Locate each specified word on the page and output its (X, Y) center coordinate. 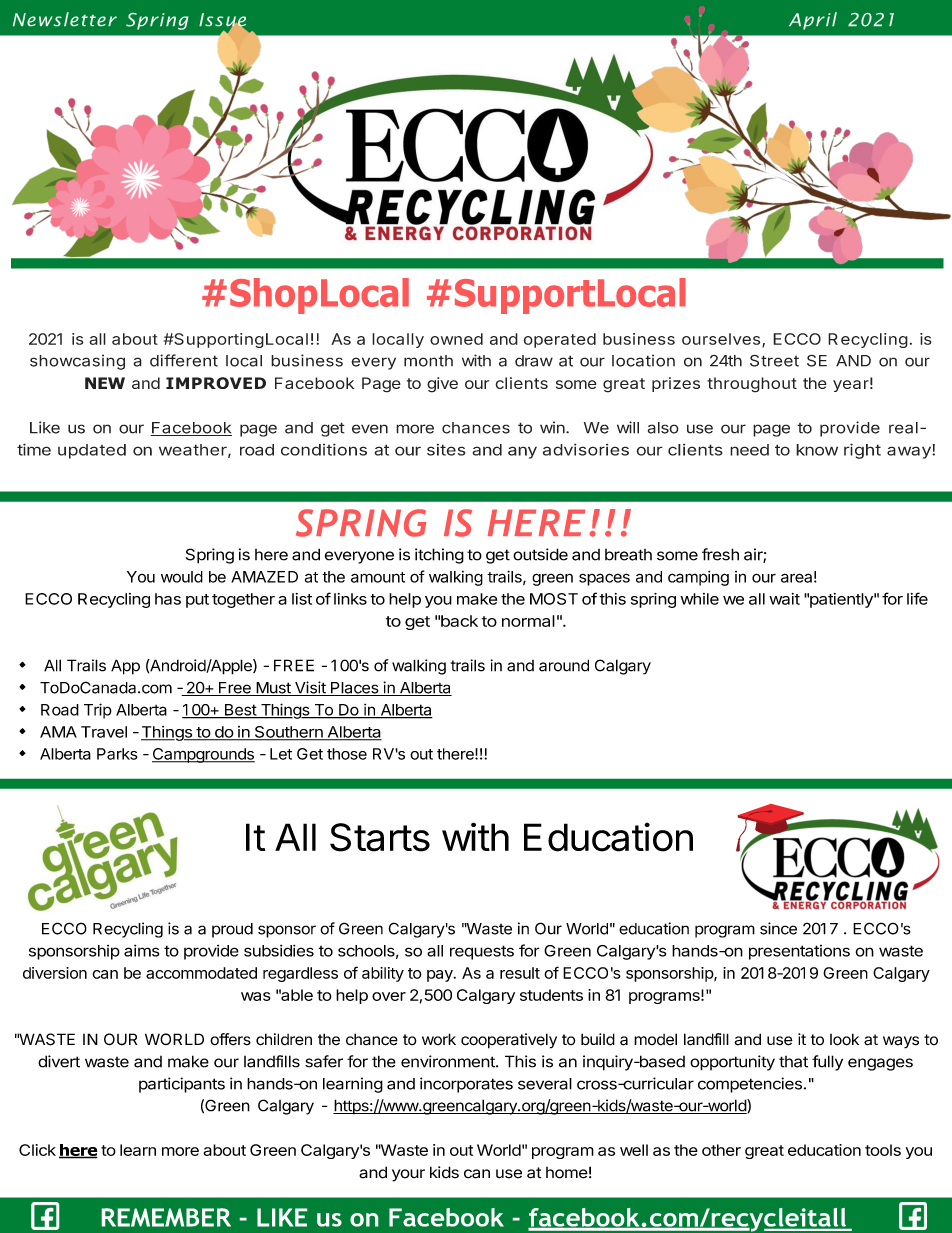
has (168, 599)
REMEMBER (166, 1217)
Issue (222, 21)
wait (784, 599)
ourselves (721, 339)
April (813, 21)
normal (528, 621)
